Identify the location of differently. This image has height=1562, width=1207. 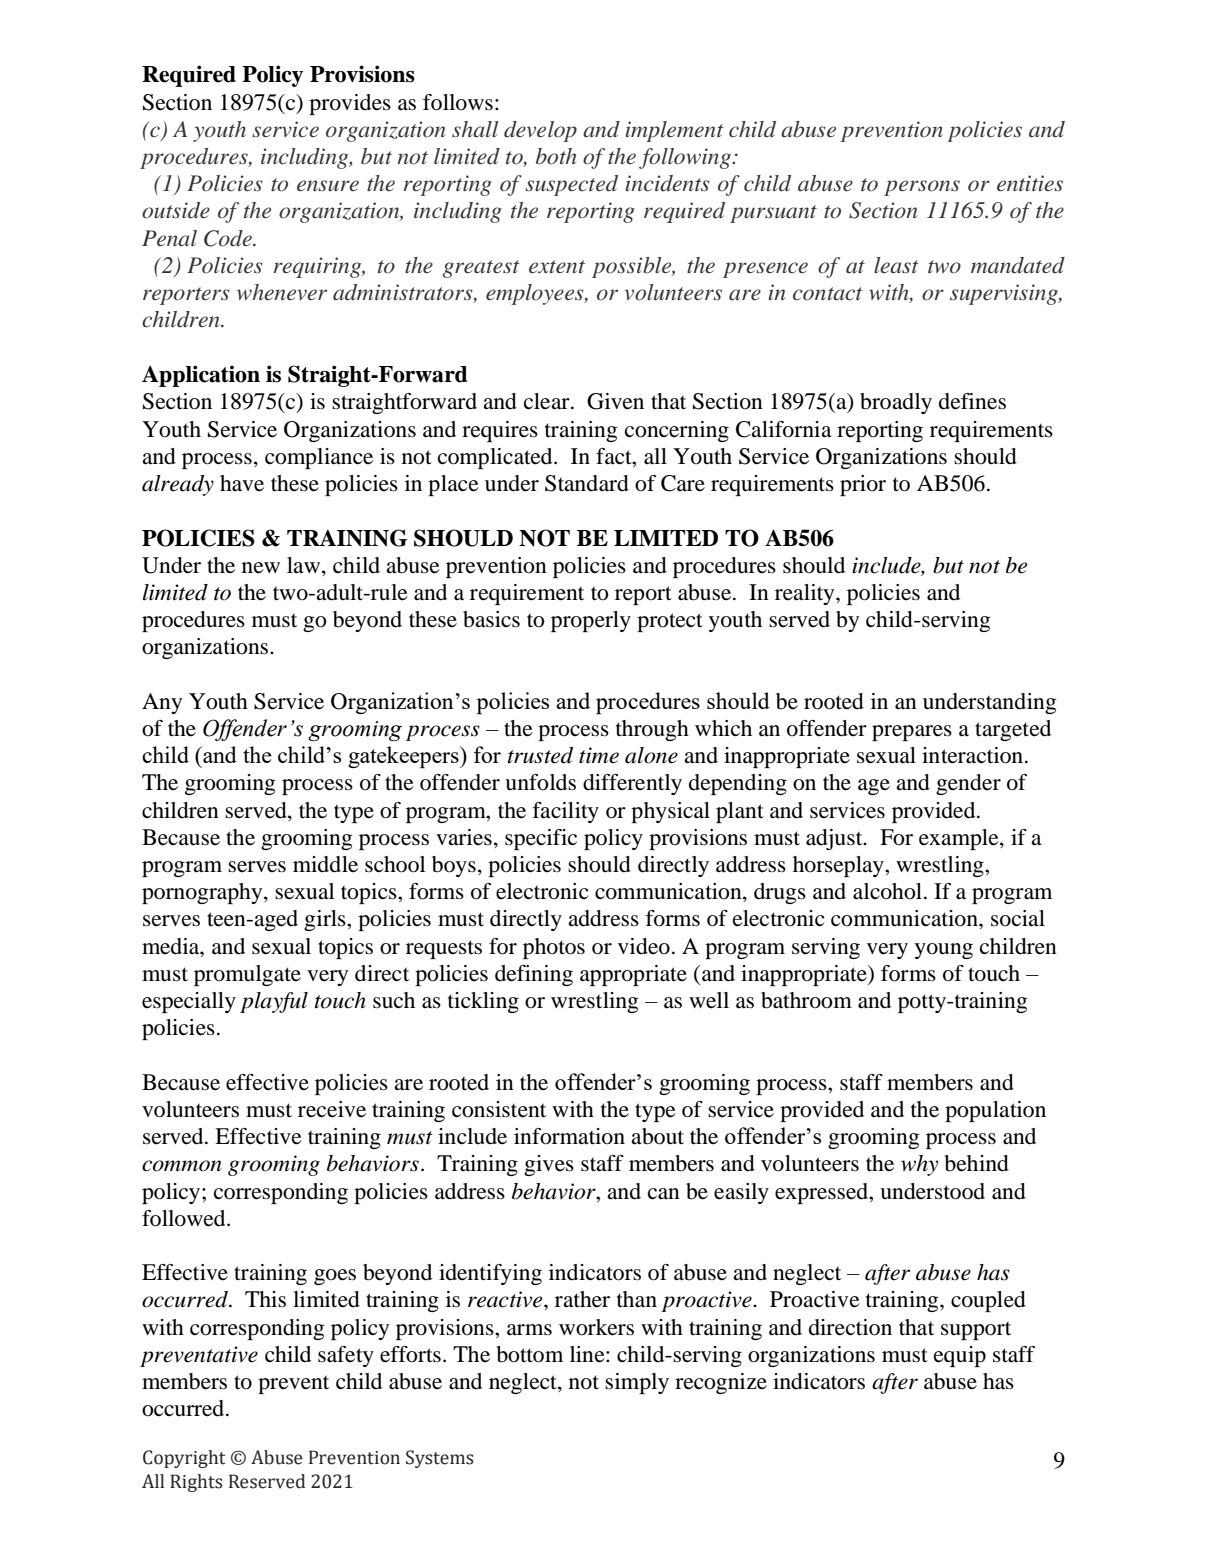
(632, 784).
